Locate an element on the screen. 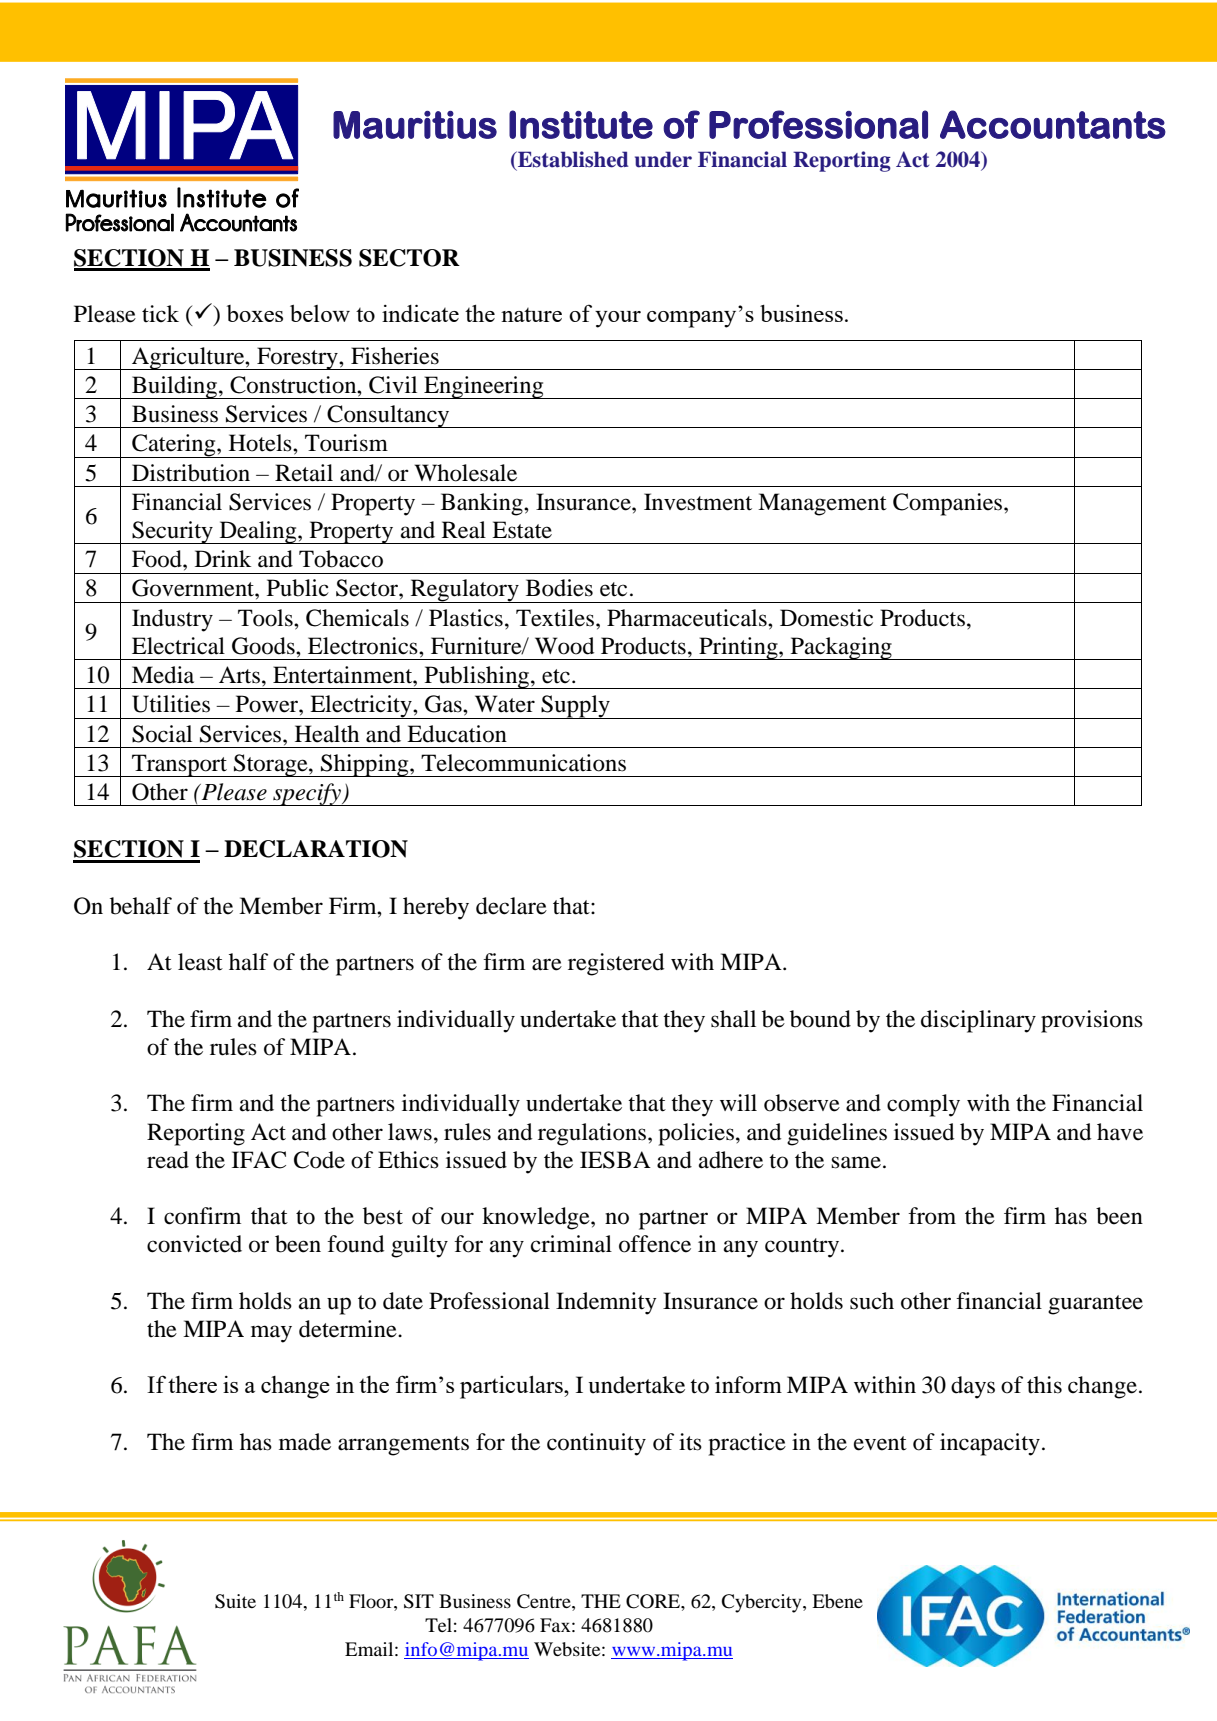 The width and height of the screenshot is (1217, 1721). Accountants is located at coordinates (1053, 124).
